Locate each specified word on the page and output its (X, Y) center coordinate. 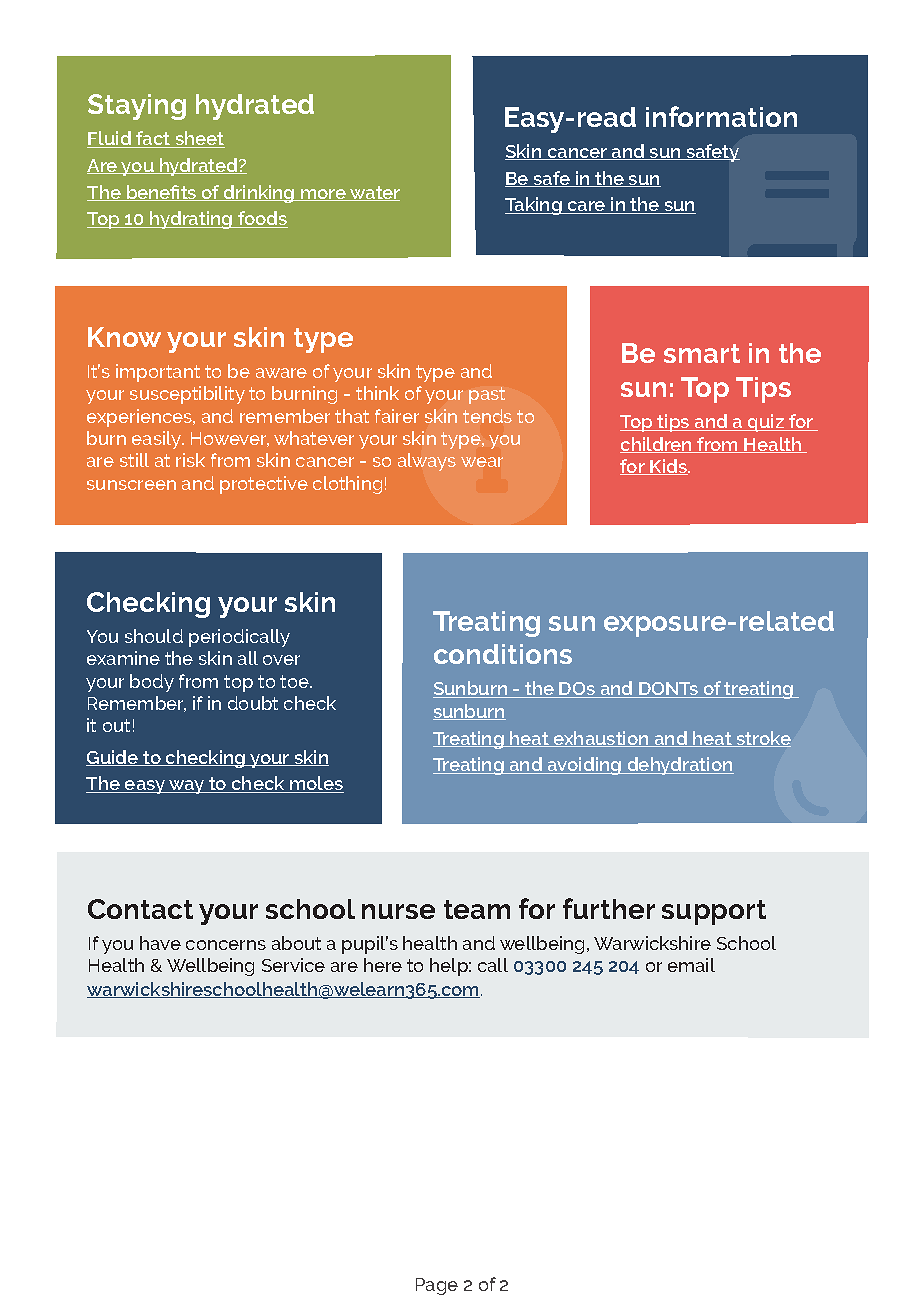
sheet (199, 139)
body (152, 683)
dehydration (679, 766)
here (383, 965)
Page (437, 1286)
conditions (503, 654)
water (374, 193)
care (587, 207)
